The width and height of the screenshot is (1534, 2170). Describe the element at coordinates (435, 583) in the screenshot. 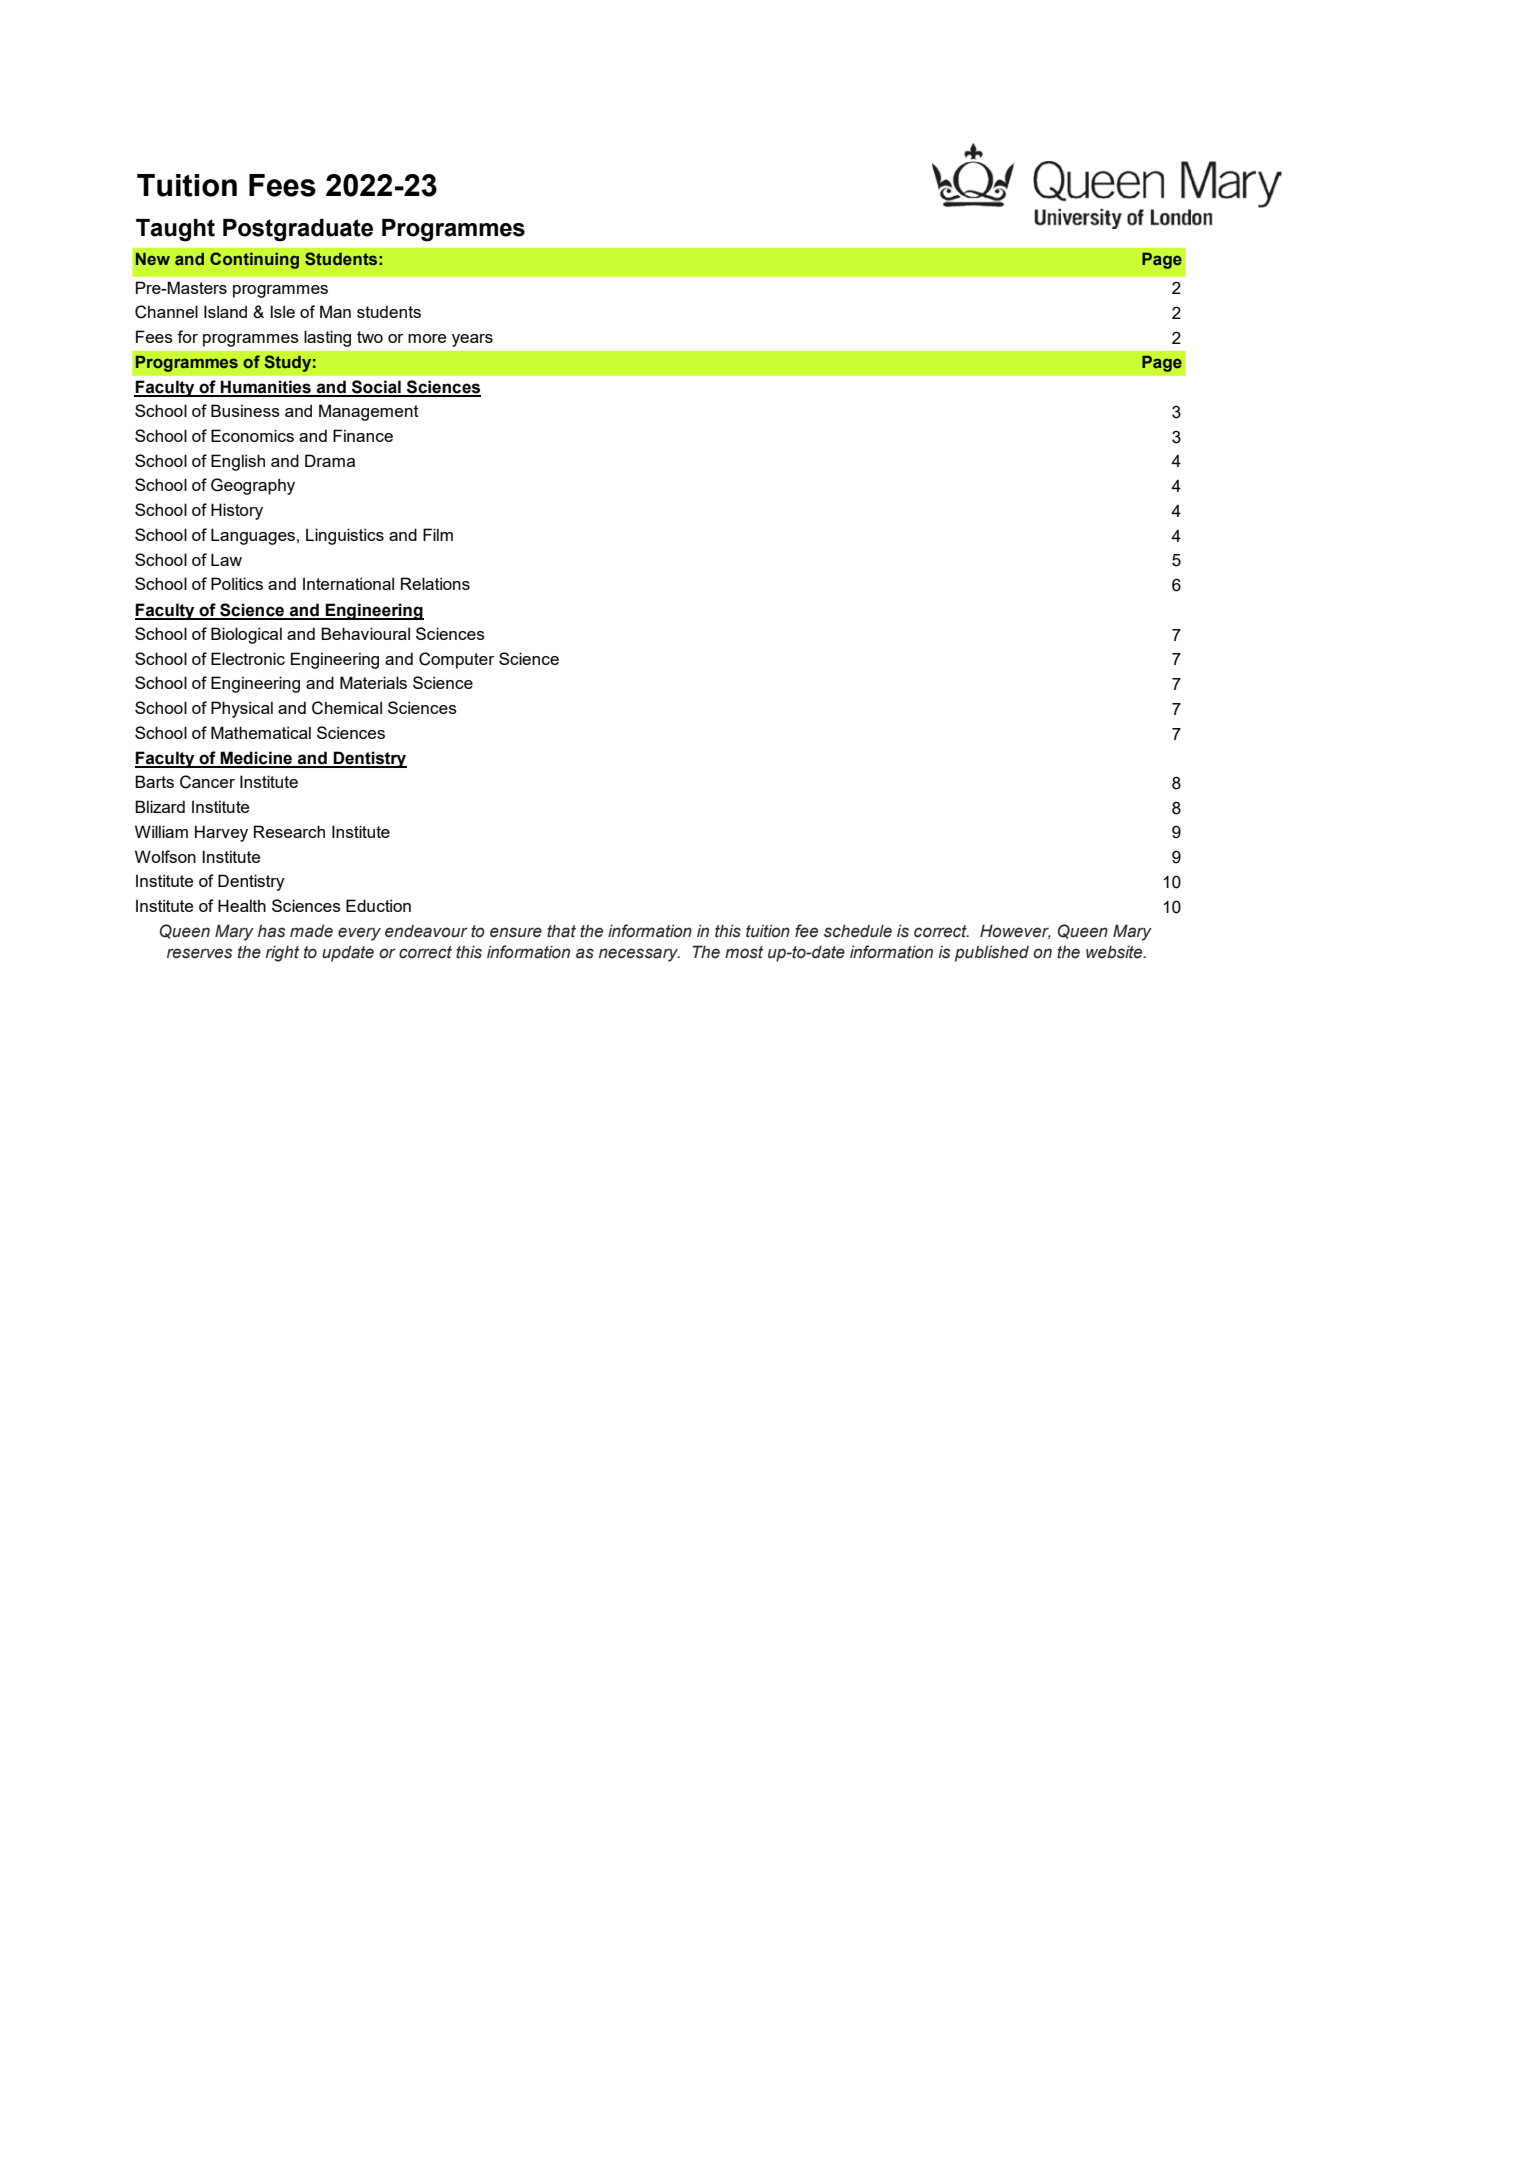

I see `Relations` at that location.
